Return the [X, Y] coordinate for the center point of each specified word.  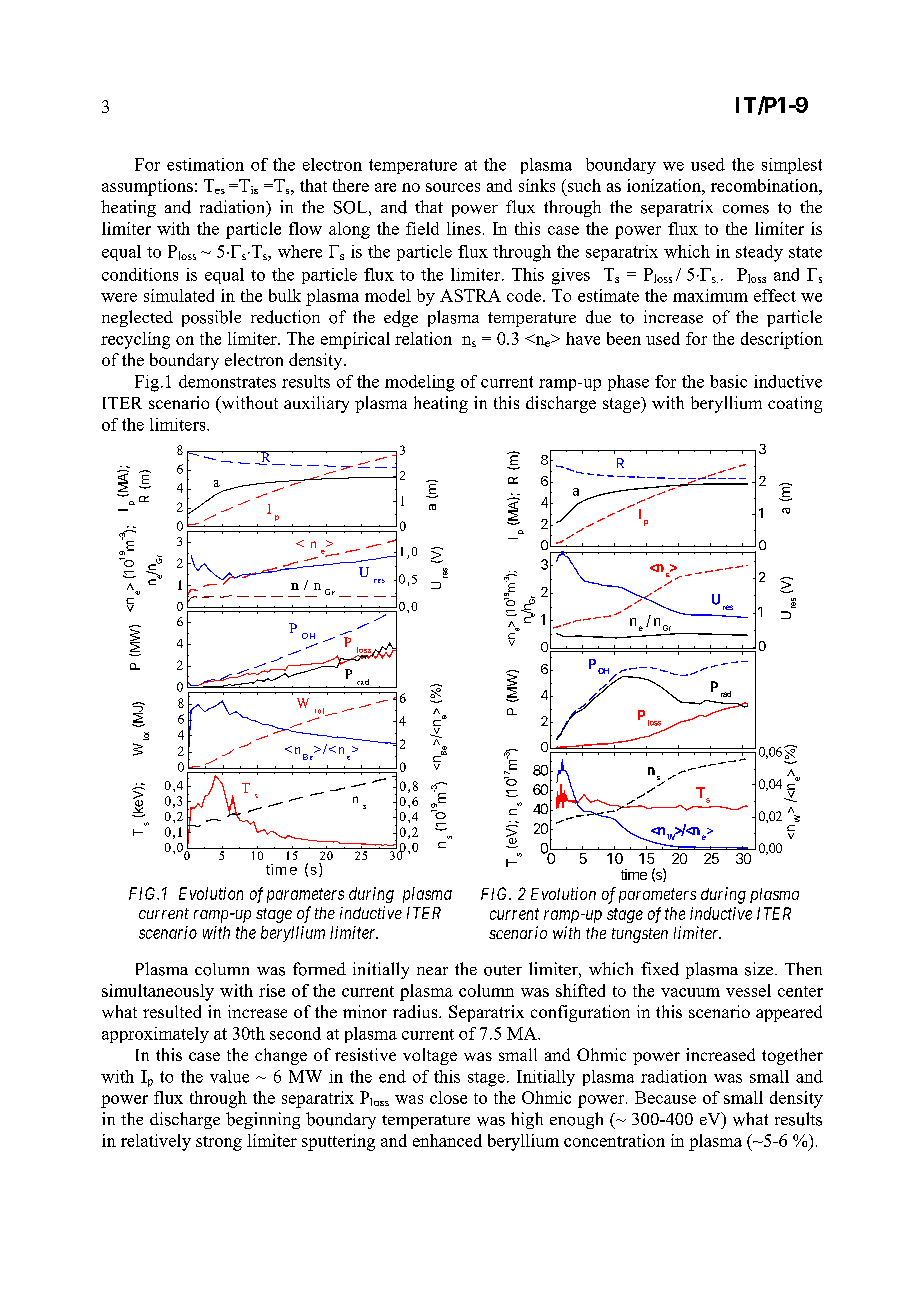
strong [219, 1143]
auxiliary [316, 404]
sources [453, 187]
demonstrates [227, 381]
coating [795, 404]
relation [423, 338]
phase [628, 383]
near [432, 971]
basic [728, 381]
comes [746, 209]
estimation [205, 164]
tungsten [640, 935]
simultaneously [158, 992]
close [448, 1097]
